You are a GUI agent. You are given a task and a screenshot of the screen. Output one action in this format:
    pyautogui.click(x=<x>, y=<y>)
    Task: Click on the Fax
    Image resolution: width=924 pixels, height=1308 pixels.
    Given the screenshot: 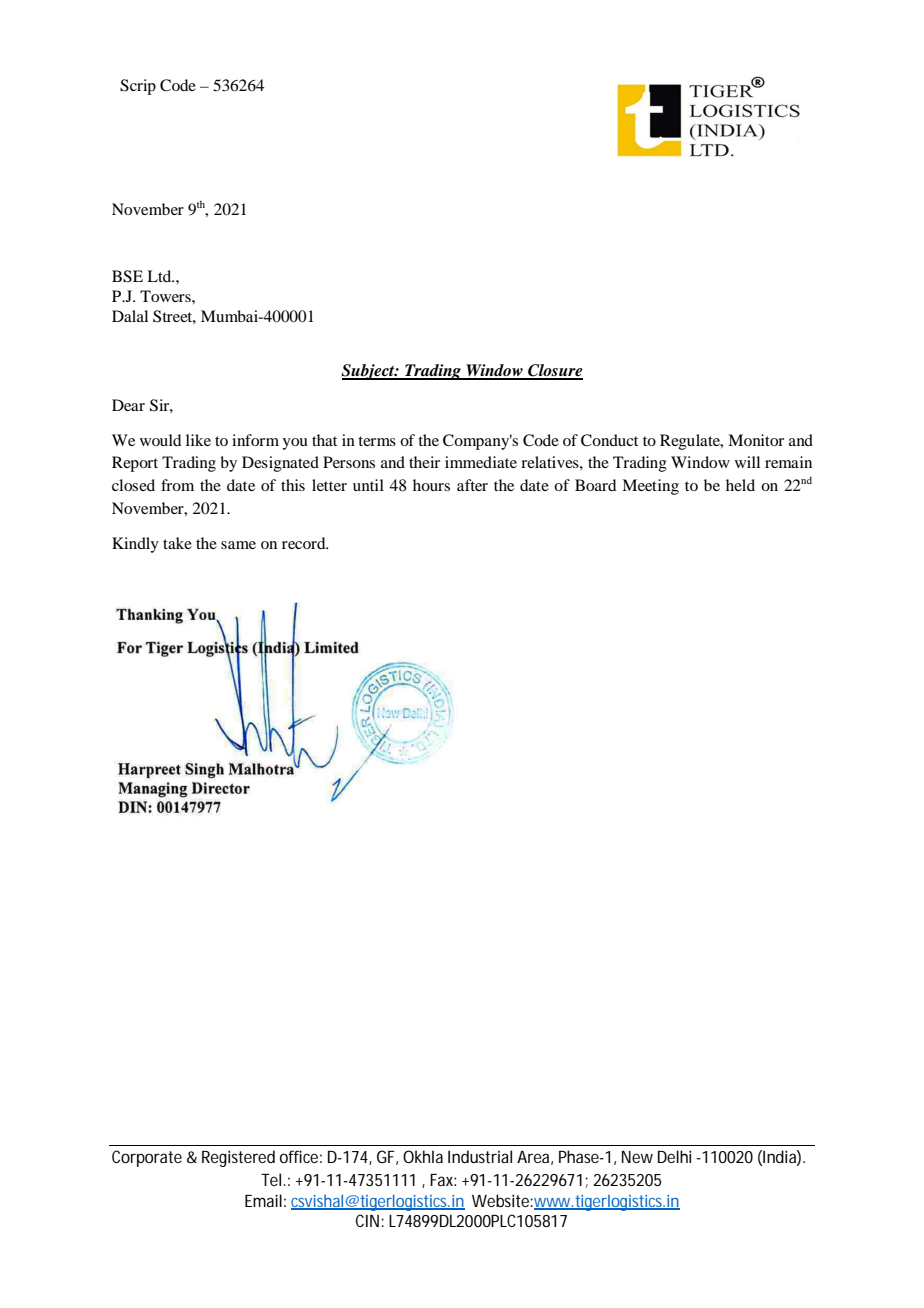 What is the action you would take?
    pyautogui.click(x=443, y=1180)
